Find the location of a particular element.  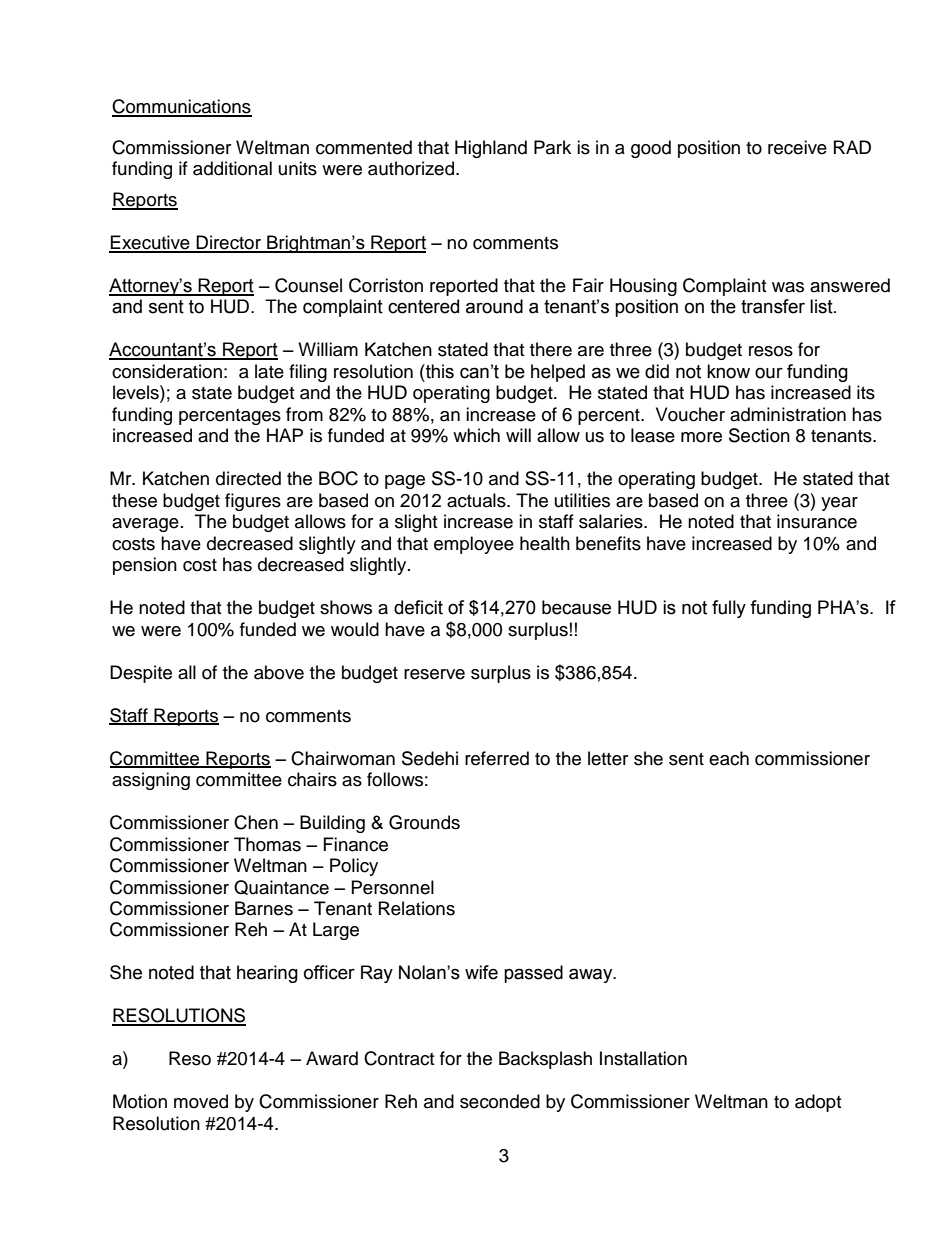

deficit is located at coordinates (418, 607).
